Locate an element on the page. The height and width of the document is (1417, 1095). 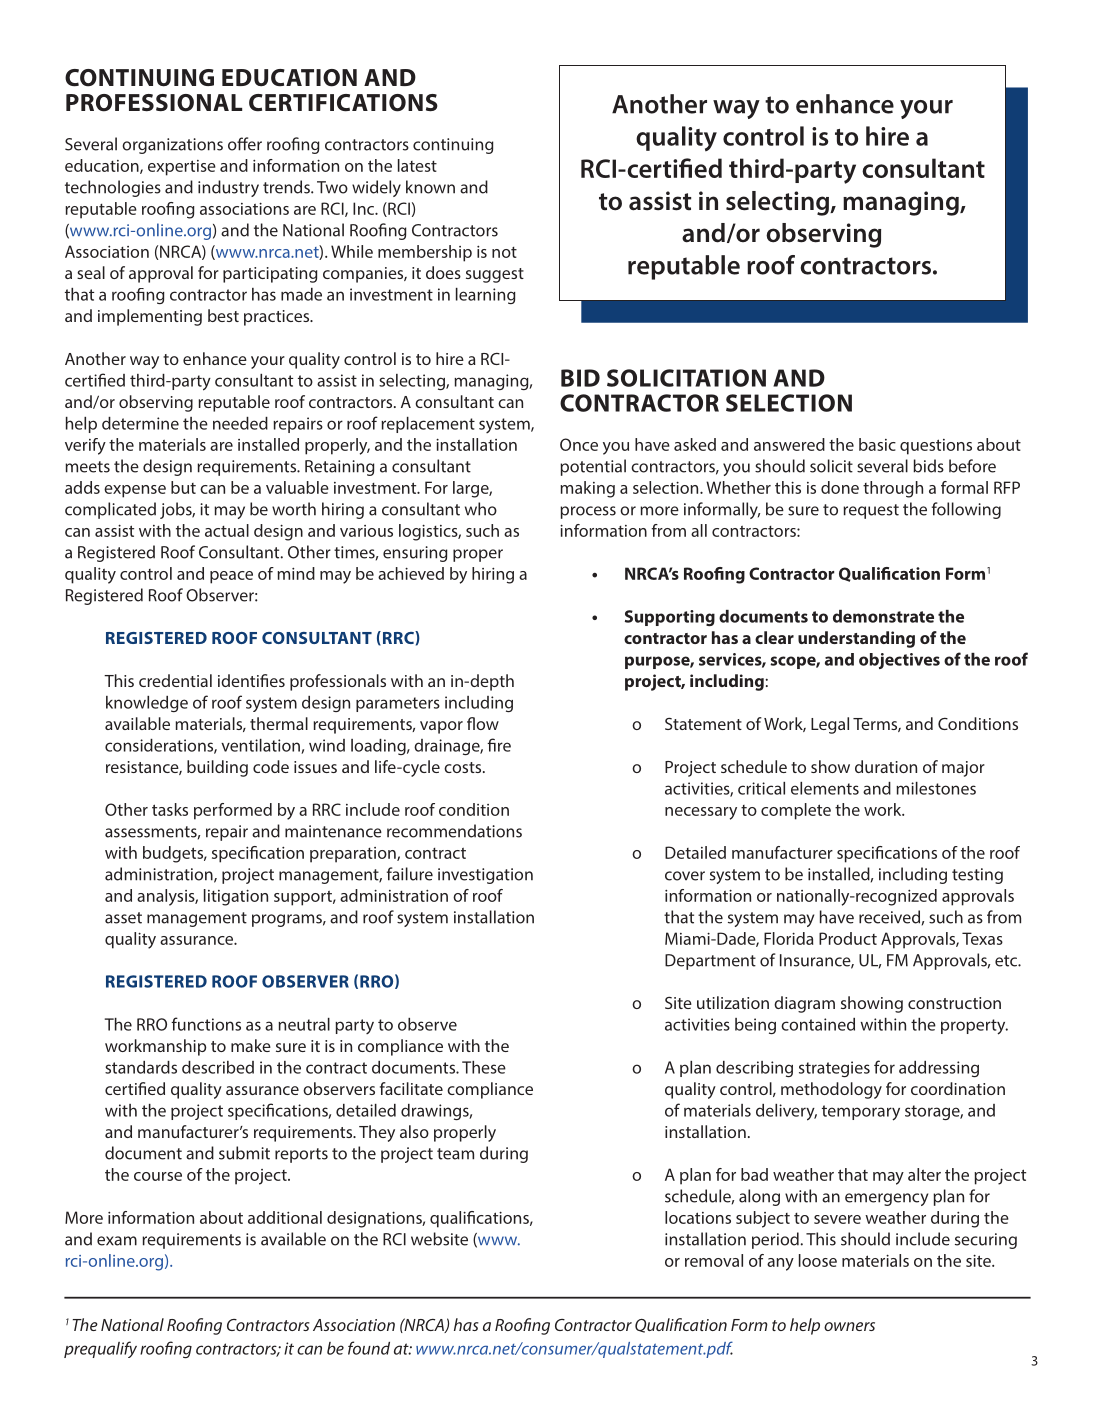
found is located at coordinates (369, 1348).
